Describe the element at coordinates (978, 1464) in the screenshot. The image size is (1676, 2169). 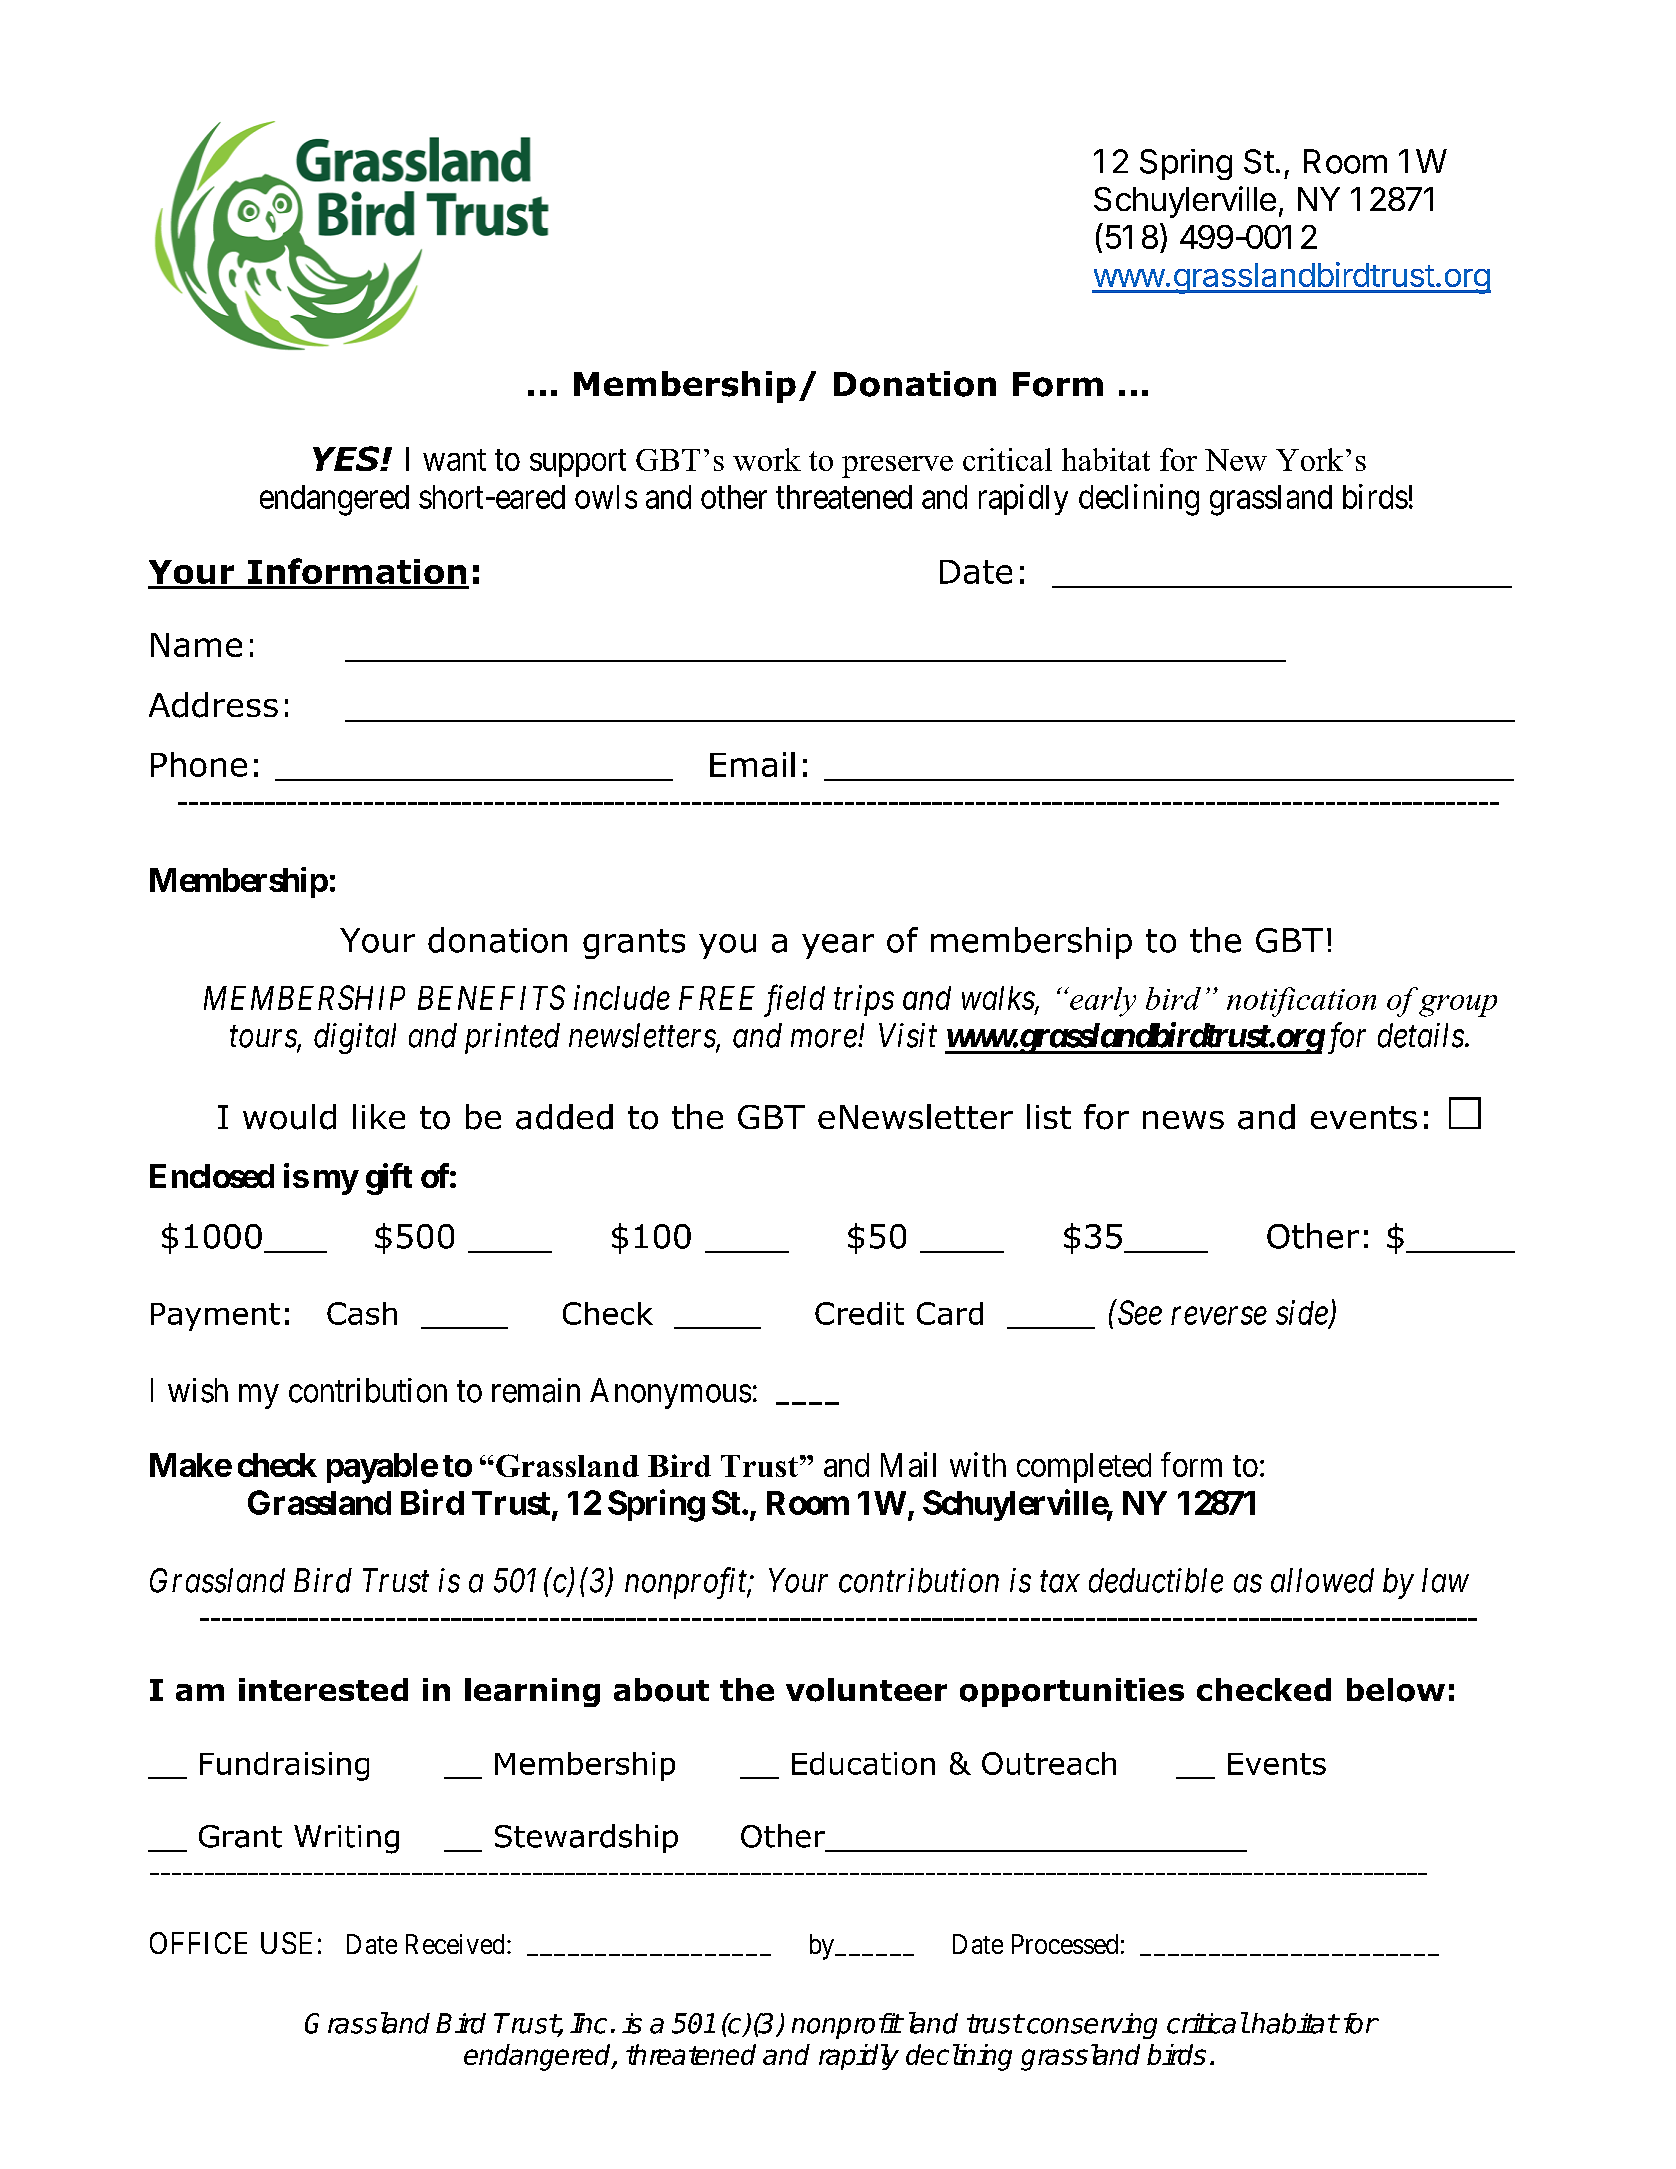
I see `with` at that location.
